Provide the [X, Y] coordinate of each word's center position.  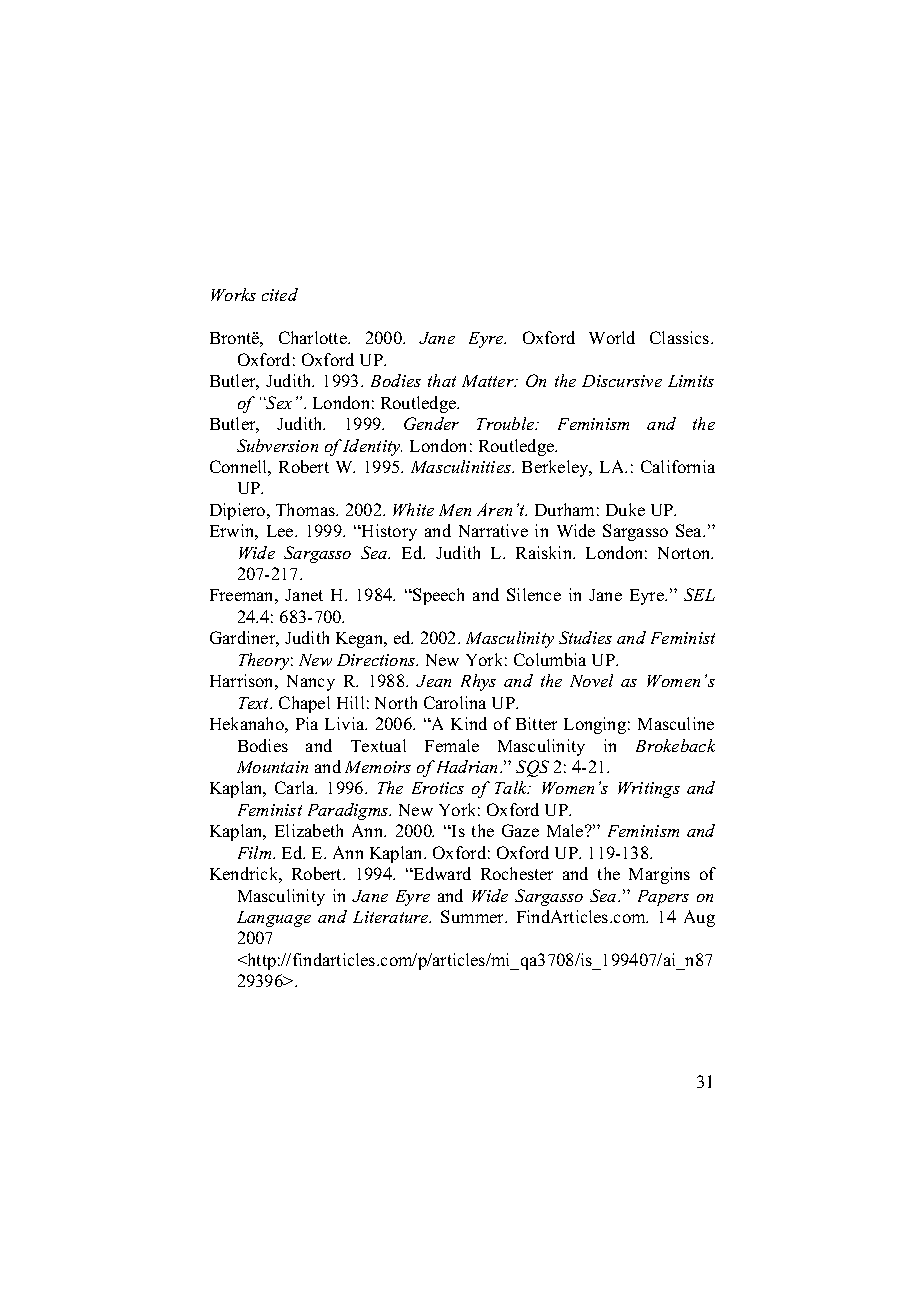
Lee [281, 531]
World [612, 337]
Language [274, 919]
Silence [534, 594]
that [442, 380]
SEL [699, 594]
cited [280, 294]
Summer [474, 916]
